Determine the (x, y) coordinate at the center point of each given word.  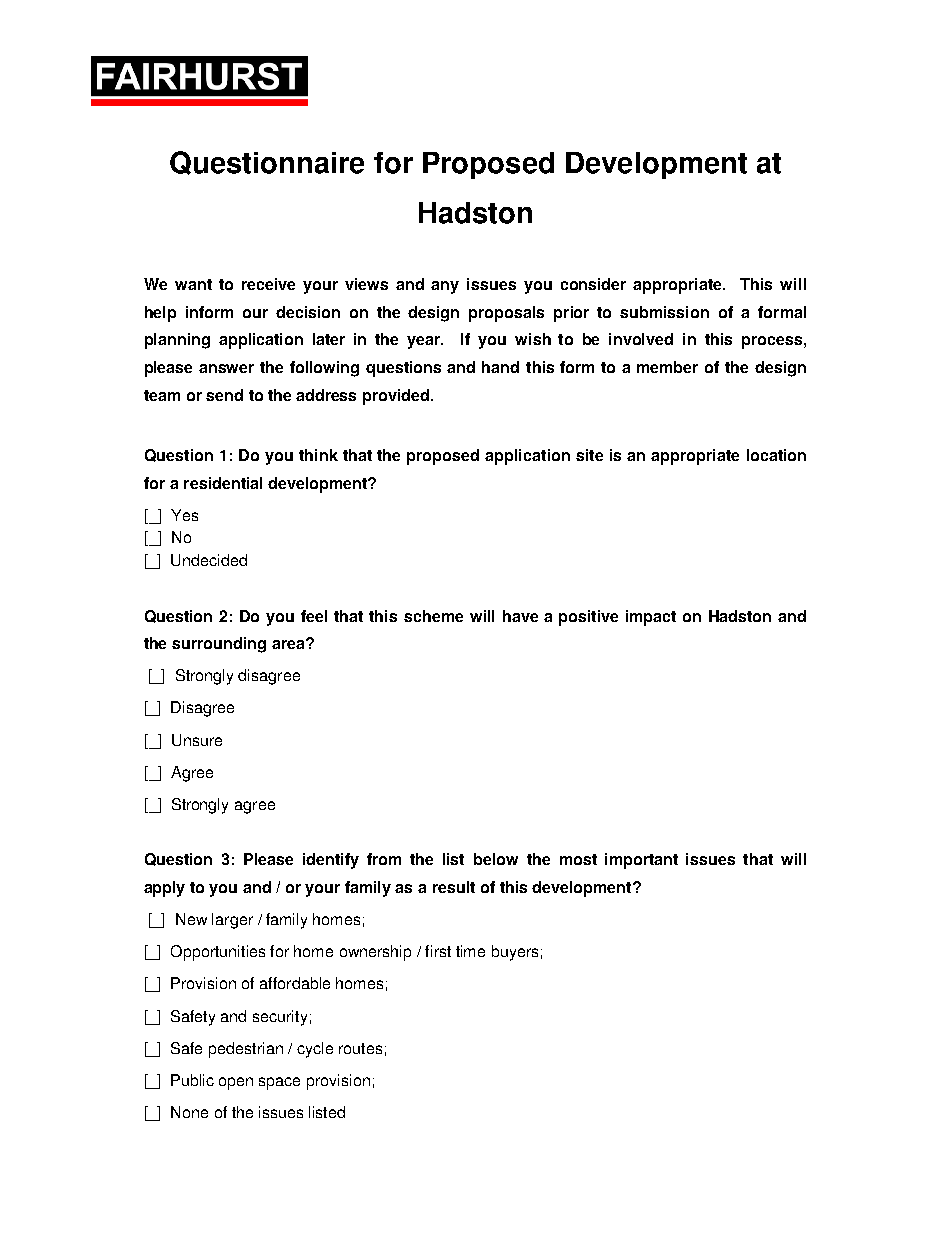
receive (268, 284)
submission (664, 312)
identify (331, 861)
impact (651, 618)
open (236, 1083)
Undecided (209, 560)
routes (360, 1048)
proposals (506, 314)
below (496, 859)
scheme (433, 616)
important (641, 861)
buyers (515, 953)
